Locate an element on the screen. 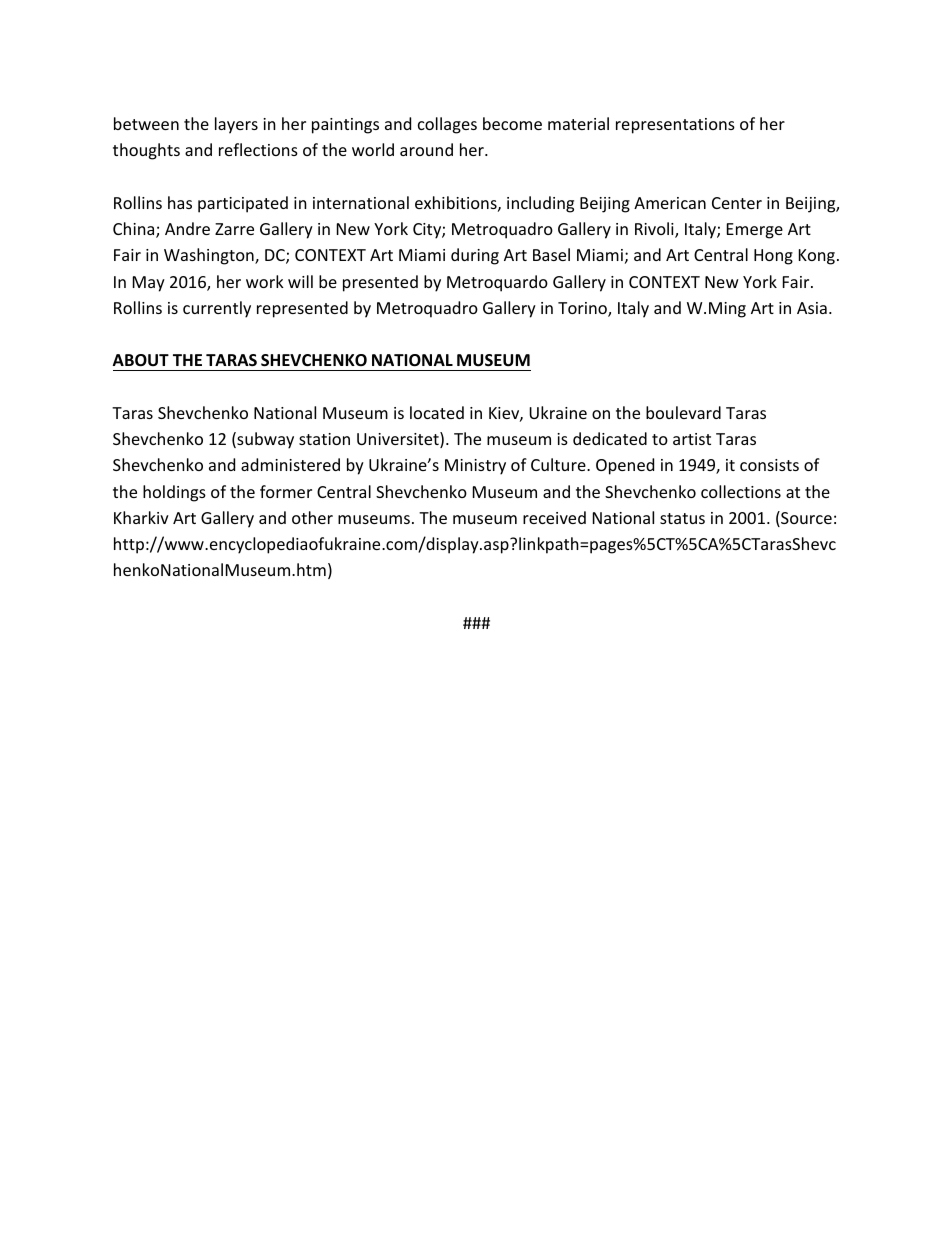  received is located at coordinates (554, 517).
